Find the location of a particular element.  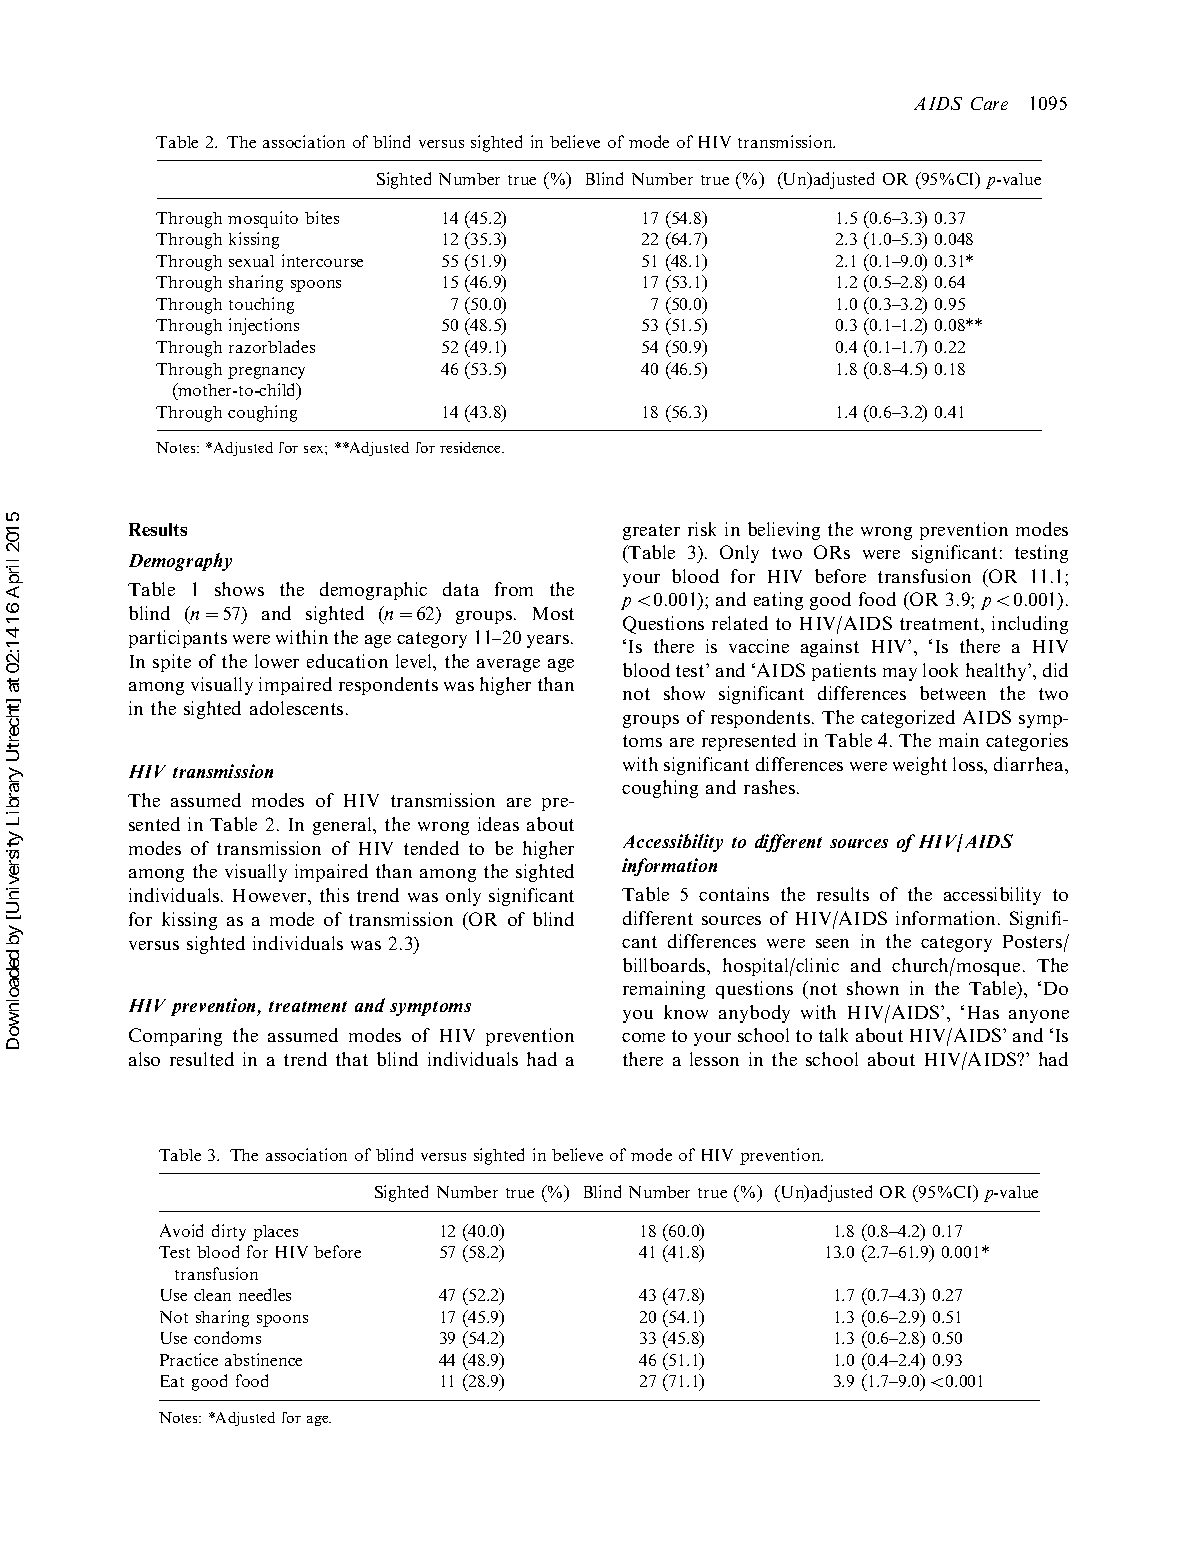

Care is located at coordinates (989, 103).
